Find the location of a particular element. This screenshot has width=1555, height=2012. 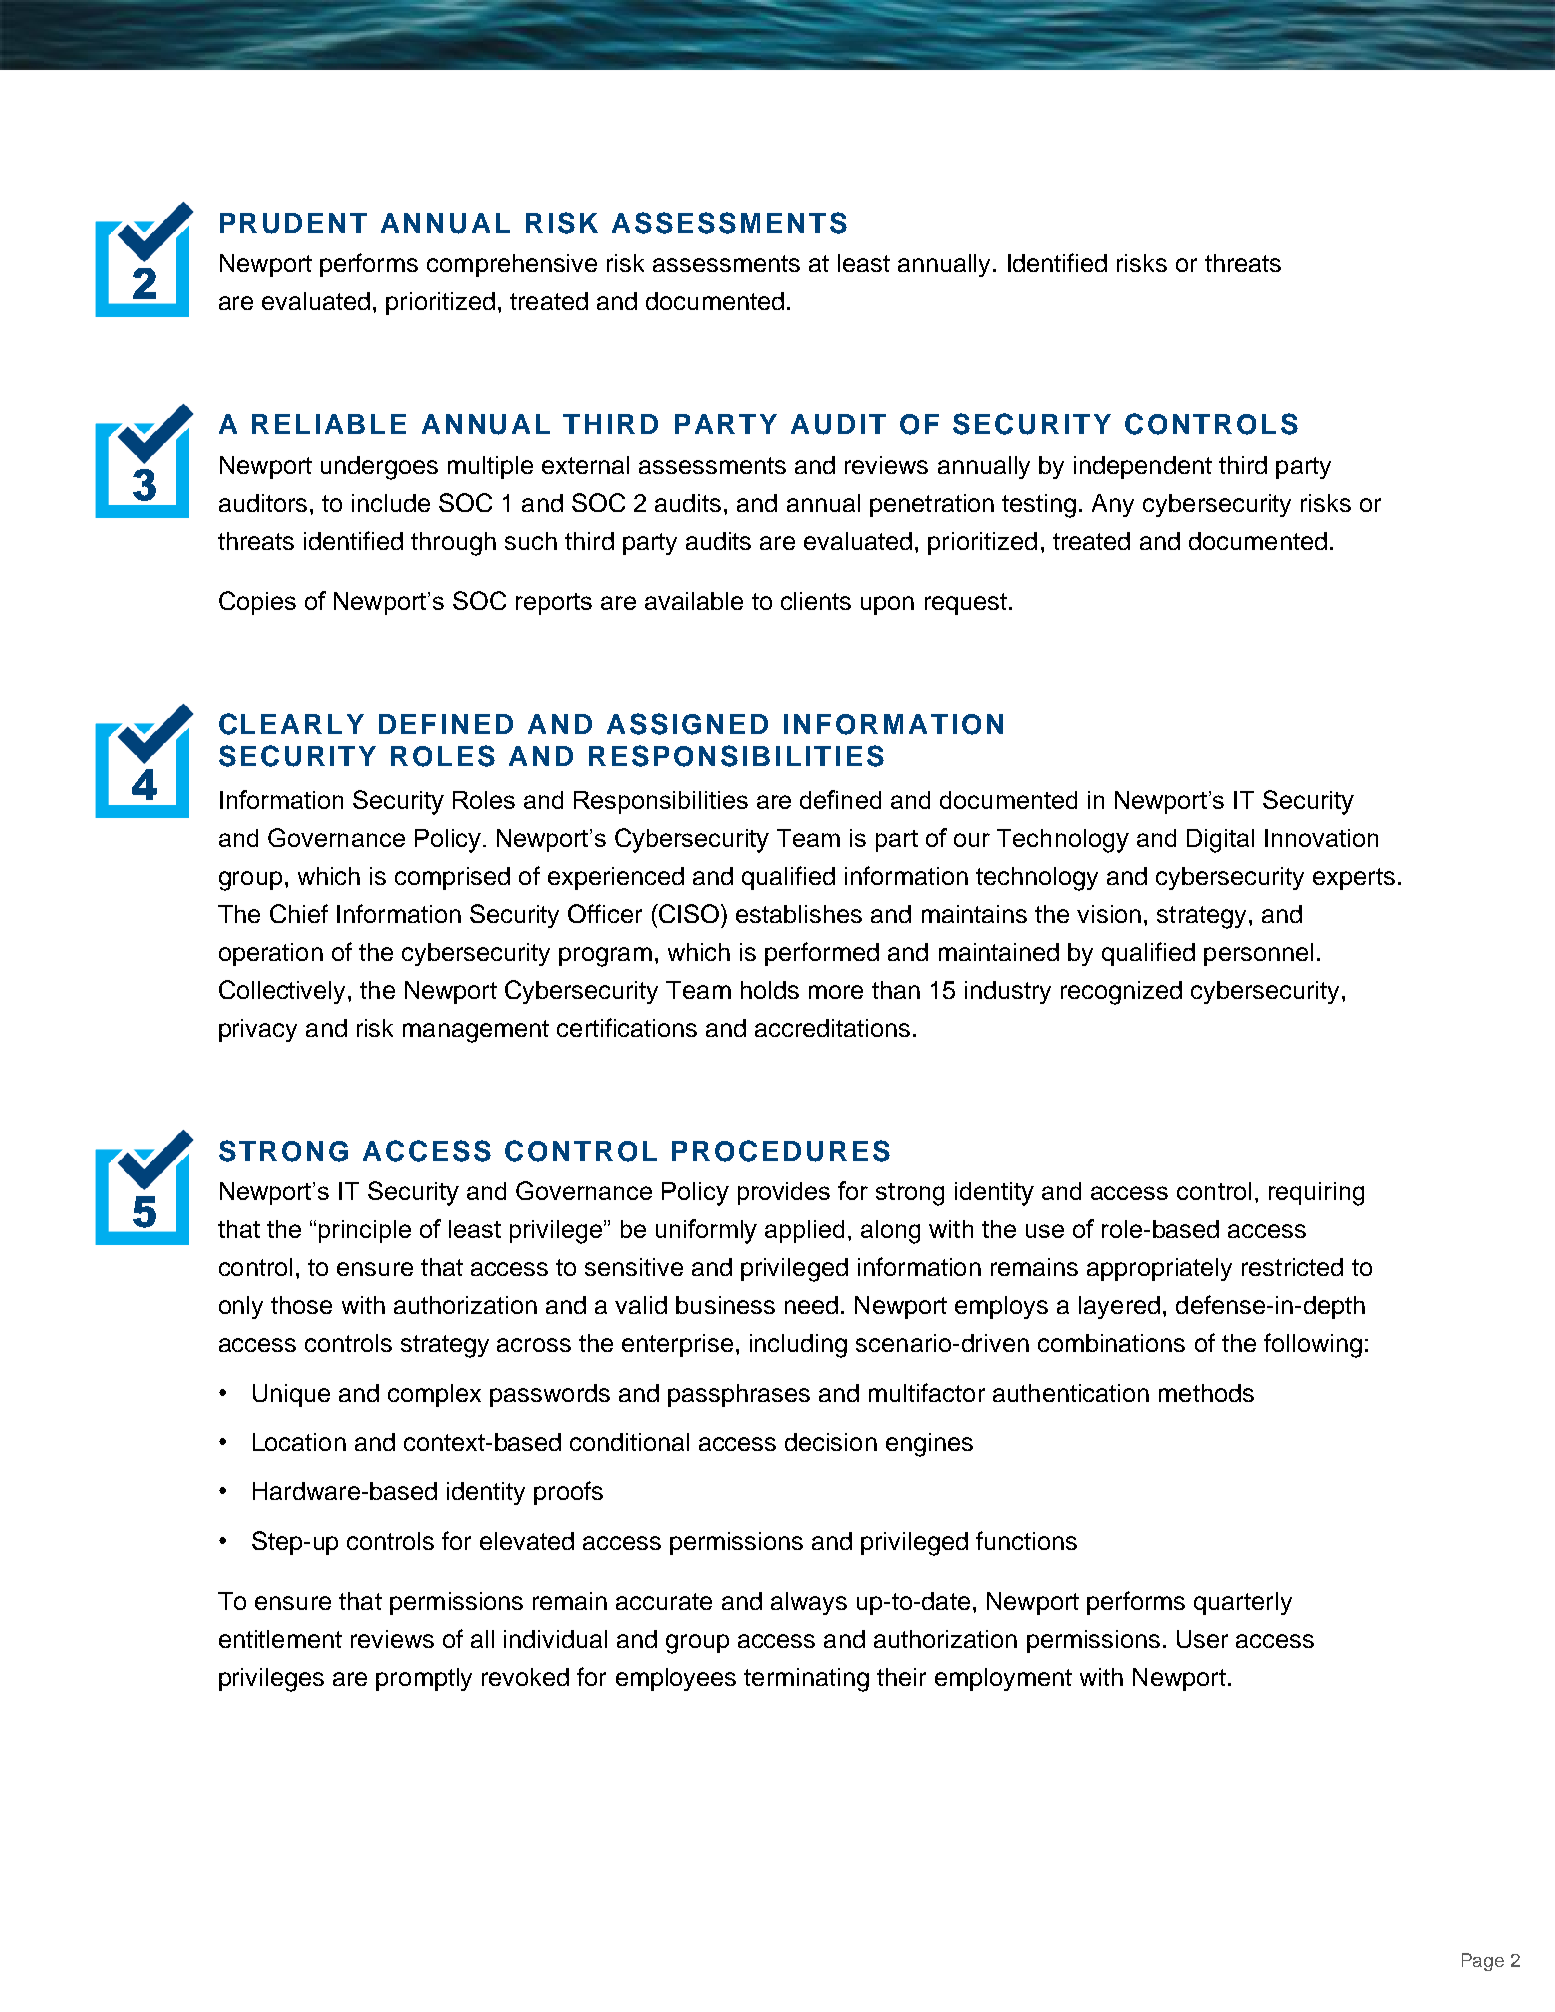

management is located at coordinates (476, 1031).
